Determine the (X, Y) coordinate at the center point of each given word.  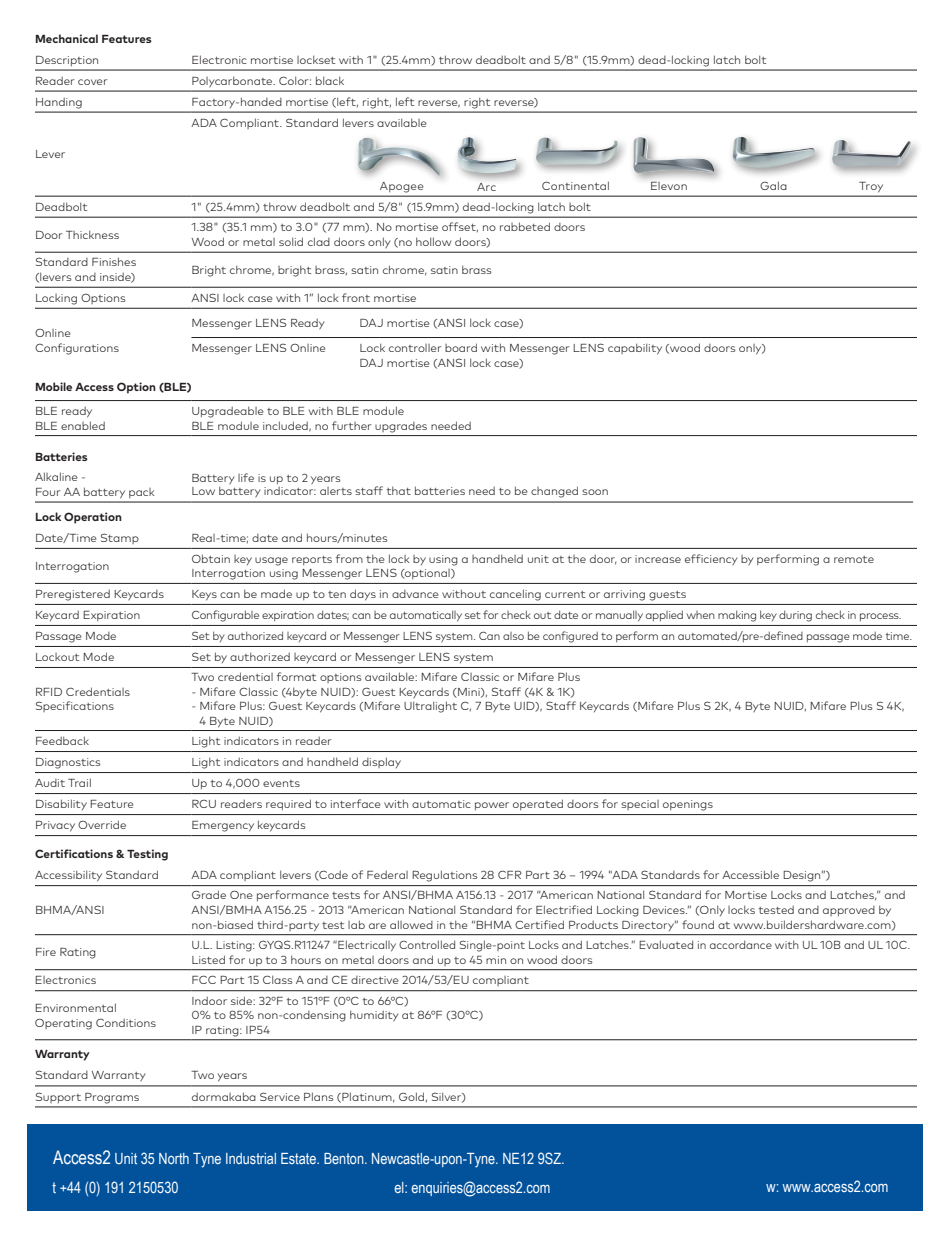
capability (635, 349)
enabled (83, 425)
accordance (741, 944)
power (492, 806)
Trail (79, 782)
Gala (773, 185)
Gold (411, 1096)
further (351, 425)
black (330, 80)
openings (688, 805)
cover (92, 82)
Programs (112, 1098)
